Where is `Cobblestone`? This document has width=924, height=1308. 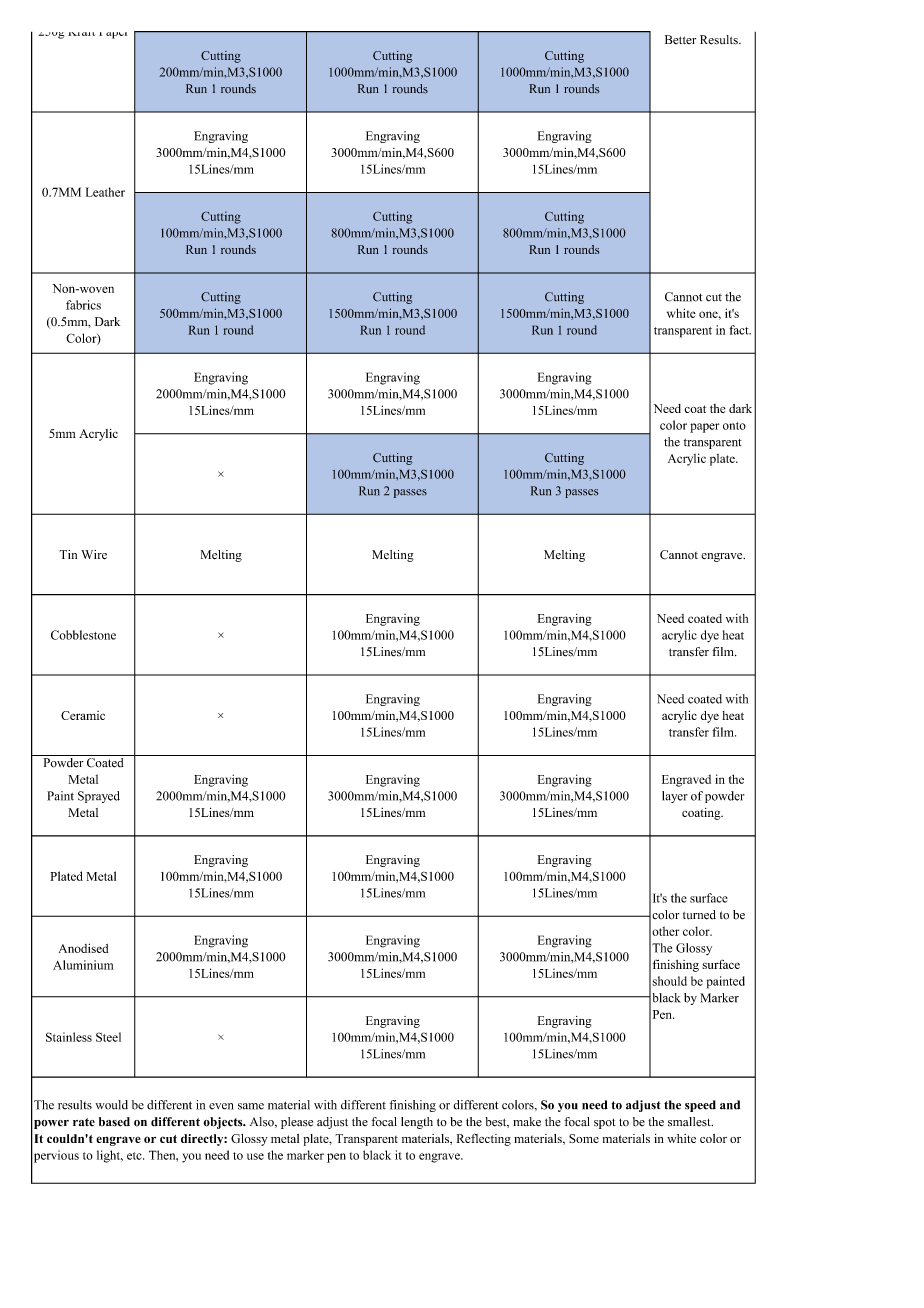 Cobblestone is located at coordinates (83, 635).
